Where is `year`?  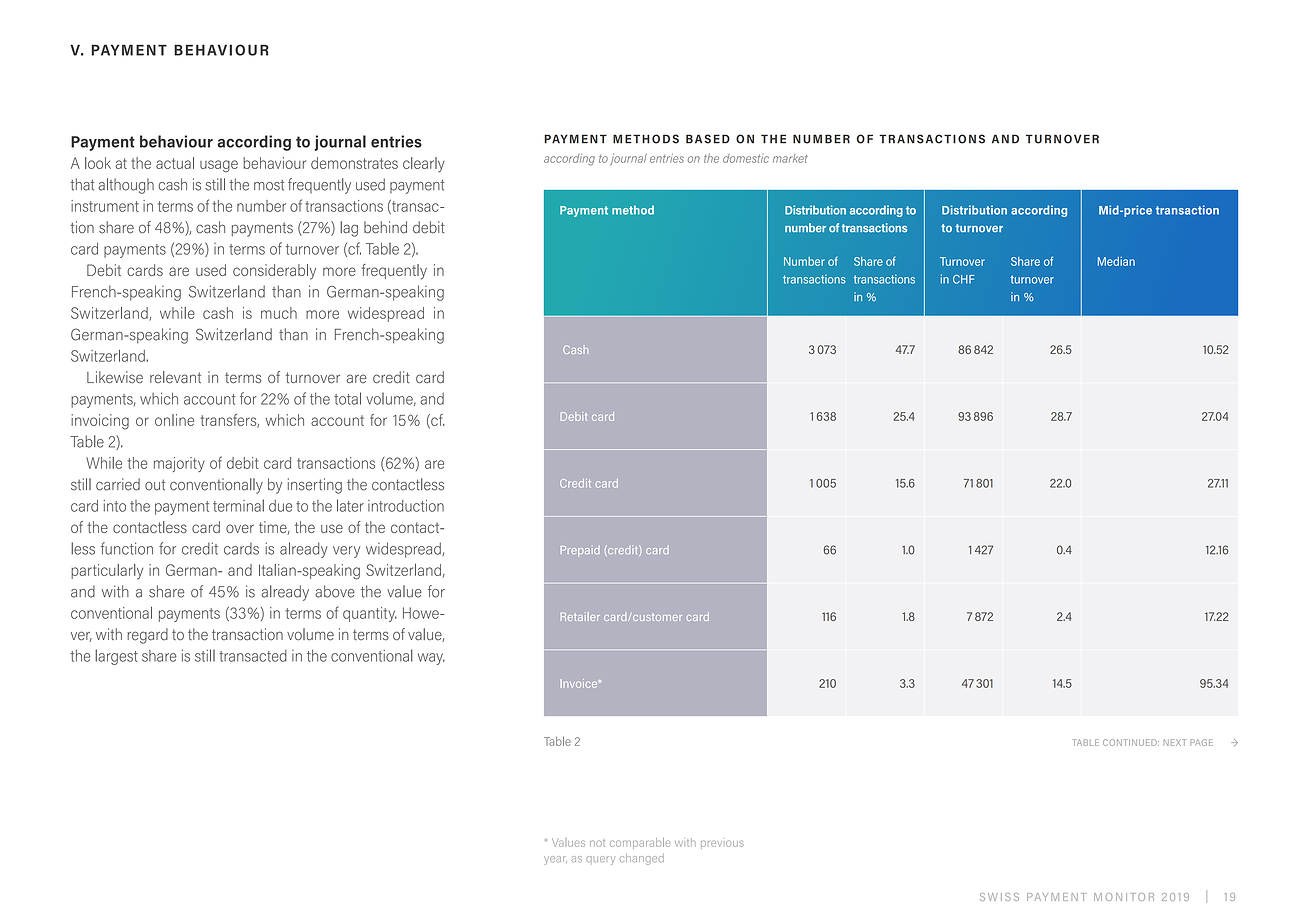 year is located at coordinates (555, 860).
